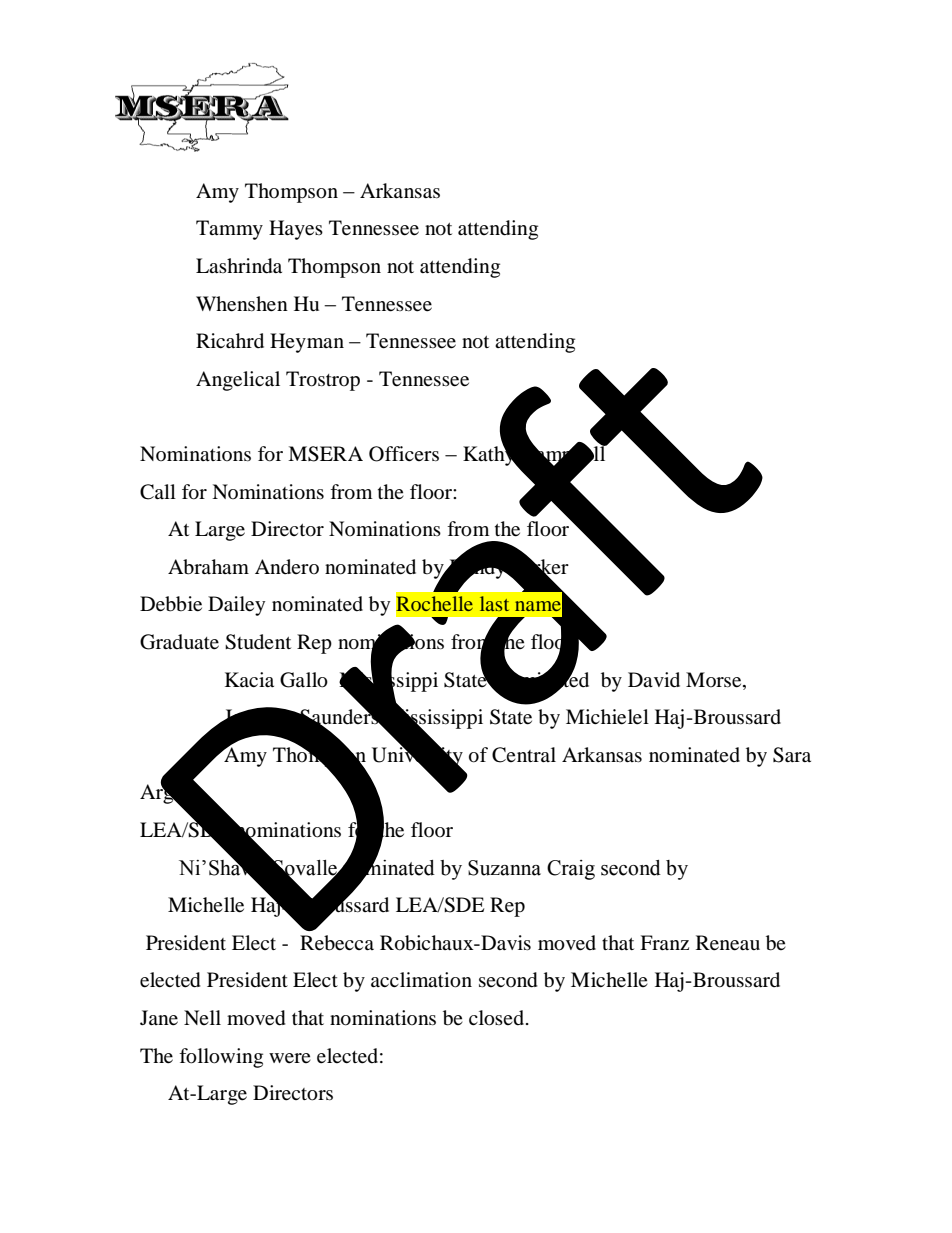  Describe the element at coordinates (307, 343) in the image. I see `Heyman` at that location.
